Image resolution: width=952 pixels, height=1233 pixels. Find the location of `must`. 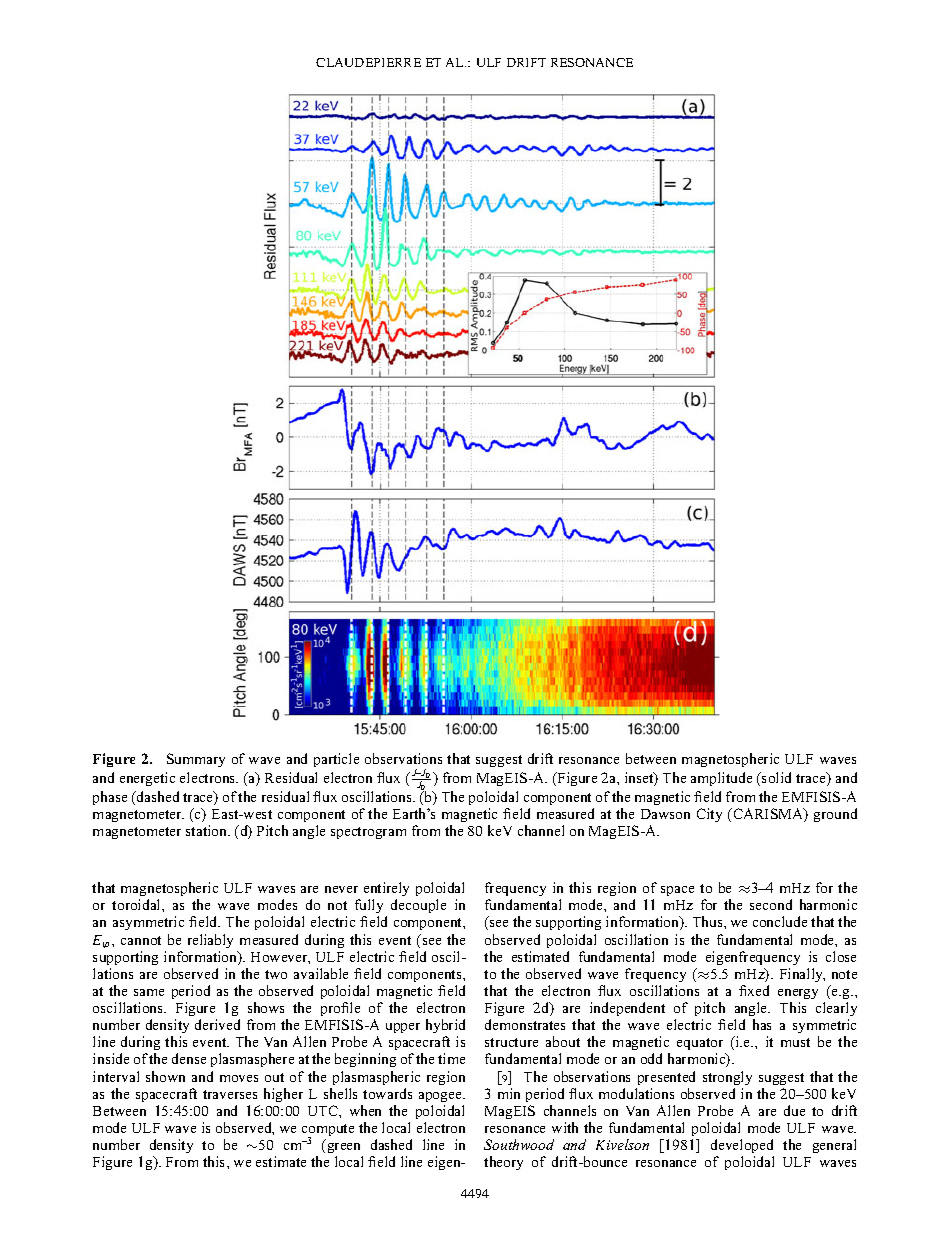

must is located at coordinates (795, 1042).
